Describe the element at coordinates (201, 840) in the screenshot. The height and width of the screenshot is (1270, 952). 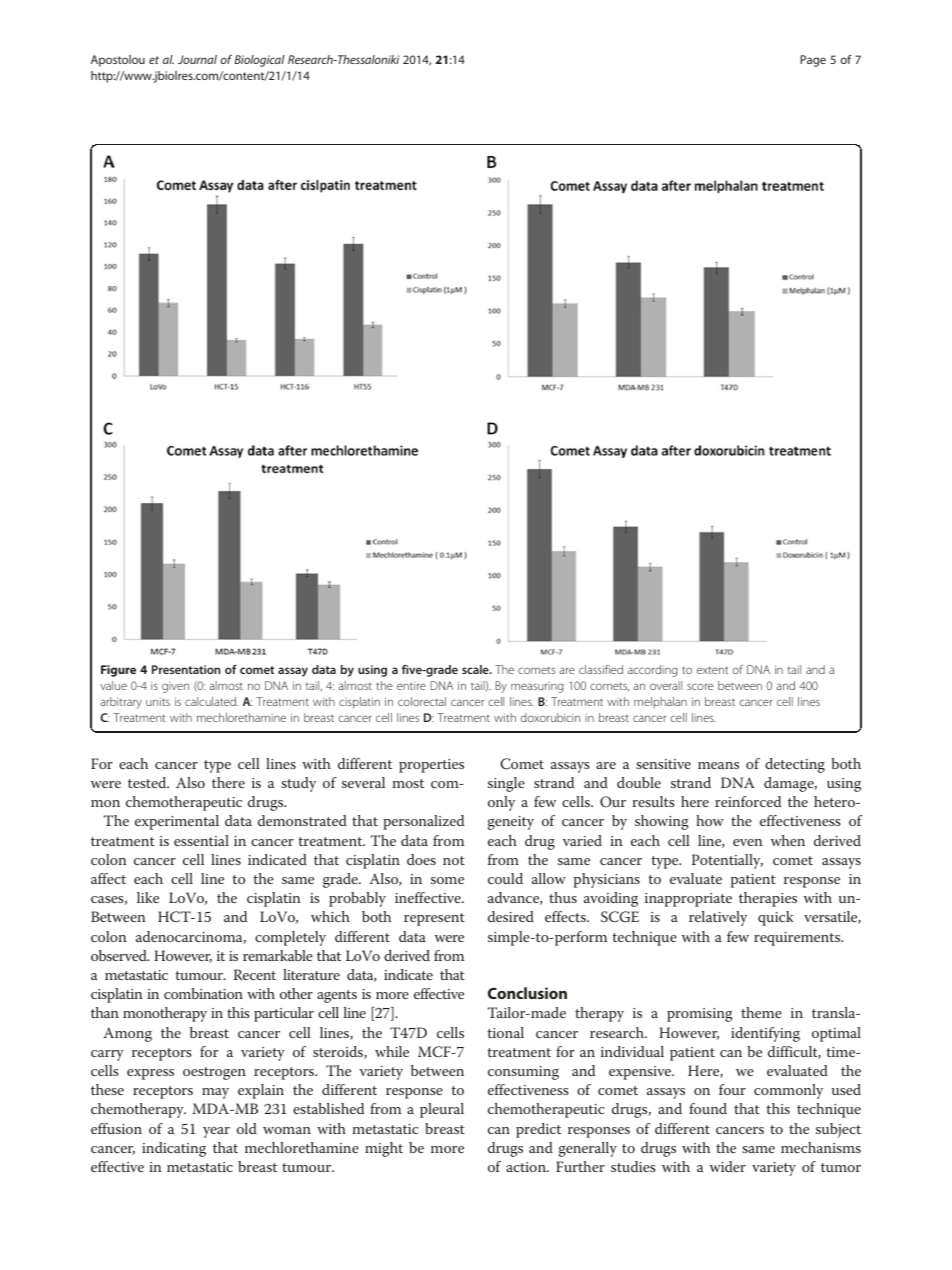
I see `essential` at that location.
